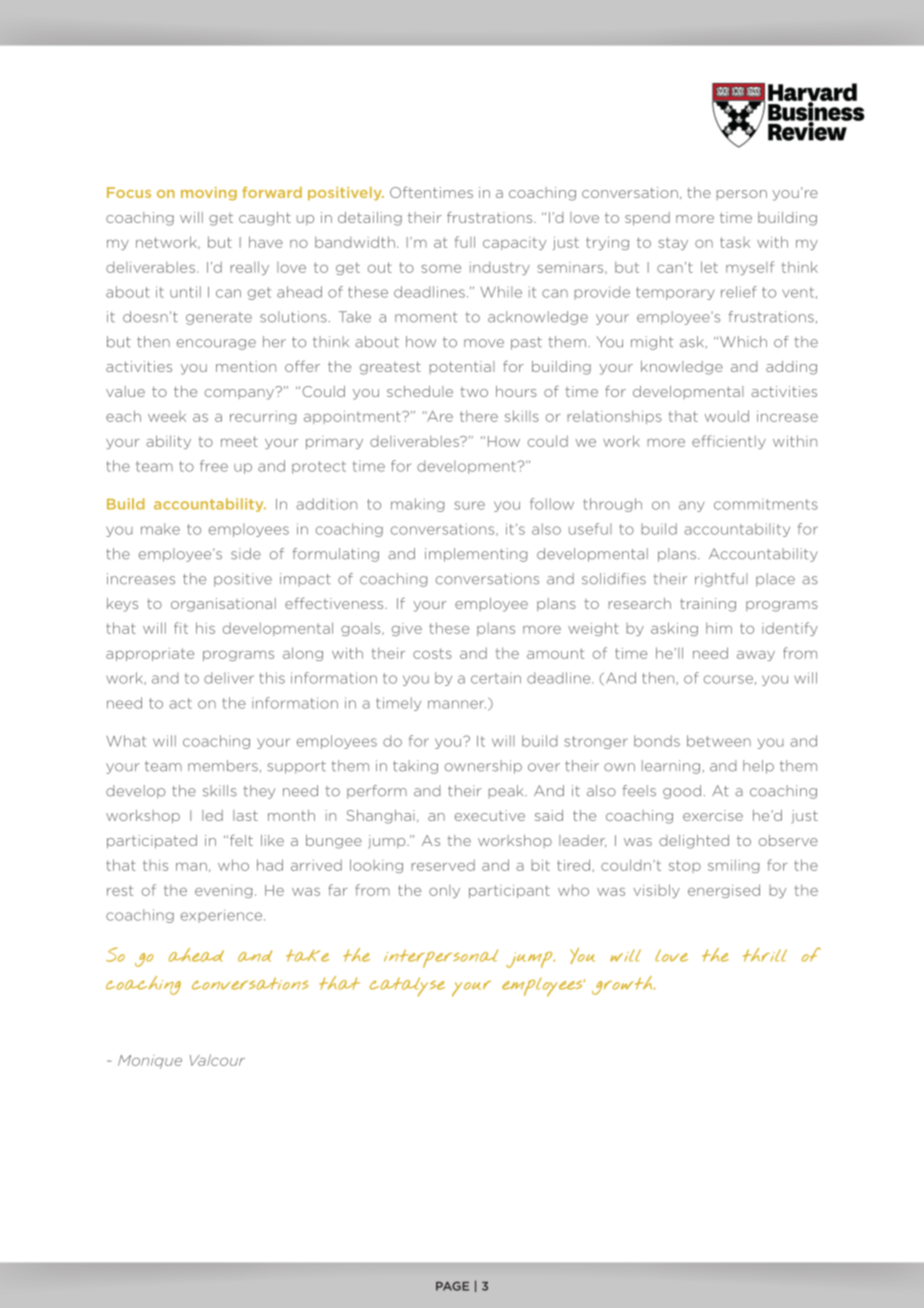 This screenshot has width=924, height=1308. I want to click on moving, so click(209, 194).
